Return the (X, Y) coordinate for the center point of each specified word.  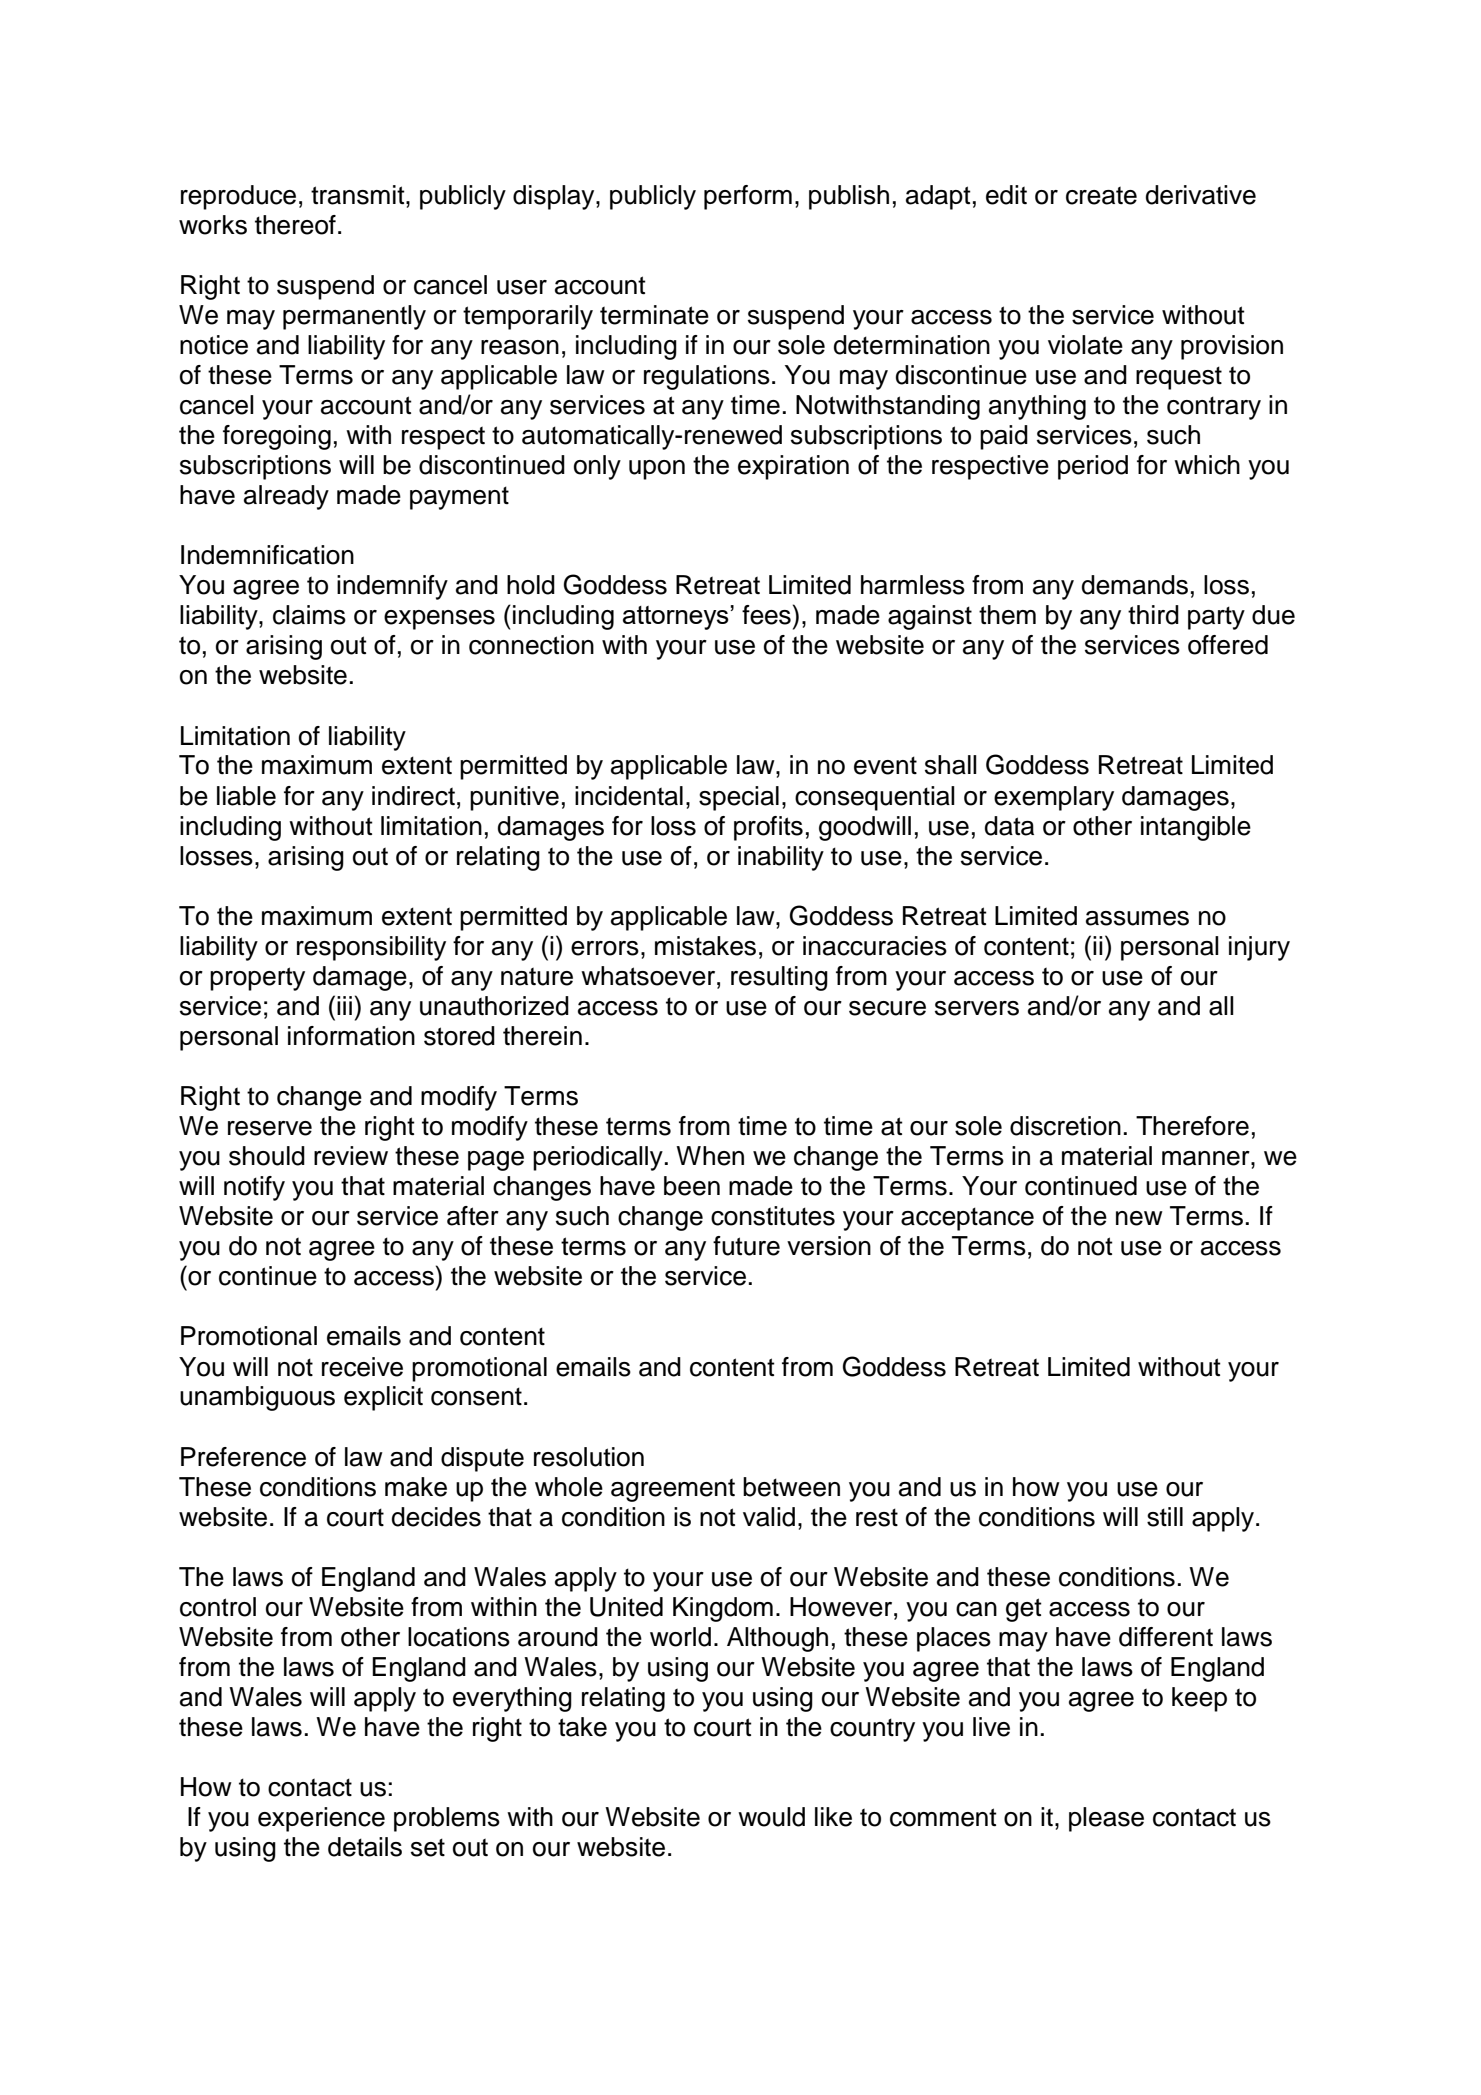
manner (1207, 1158)
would (771, 1817)
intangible (1196, 828)
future (746, 1246)
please (1106, 1819)
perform (748, 197)
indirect (413, 796)
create (1101, 195)
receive (362, 1367)
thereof (295, 225)
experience (321, 1819)
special (739, 798)
